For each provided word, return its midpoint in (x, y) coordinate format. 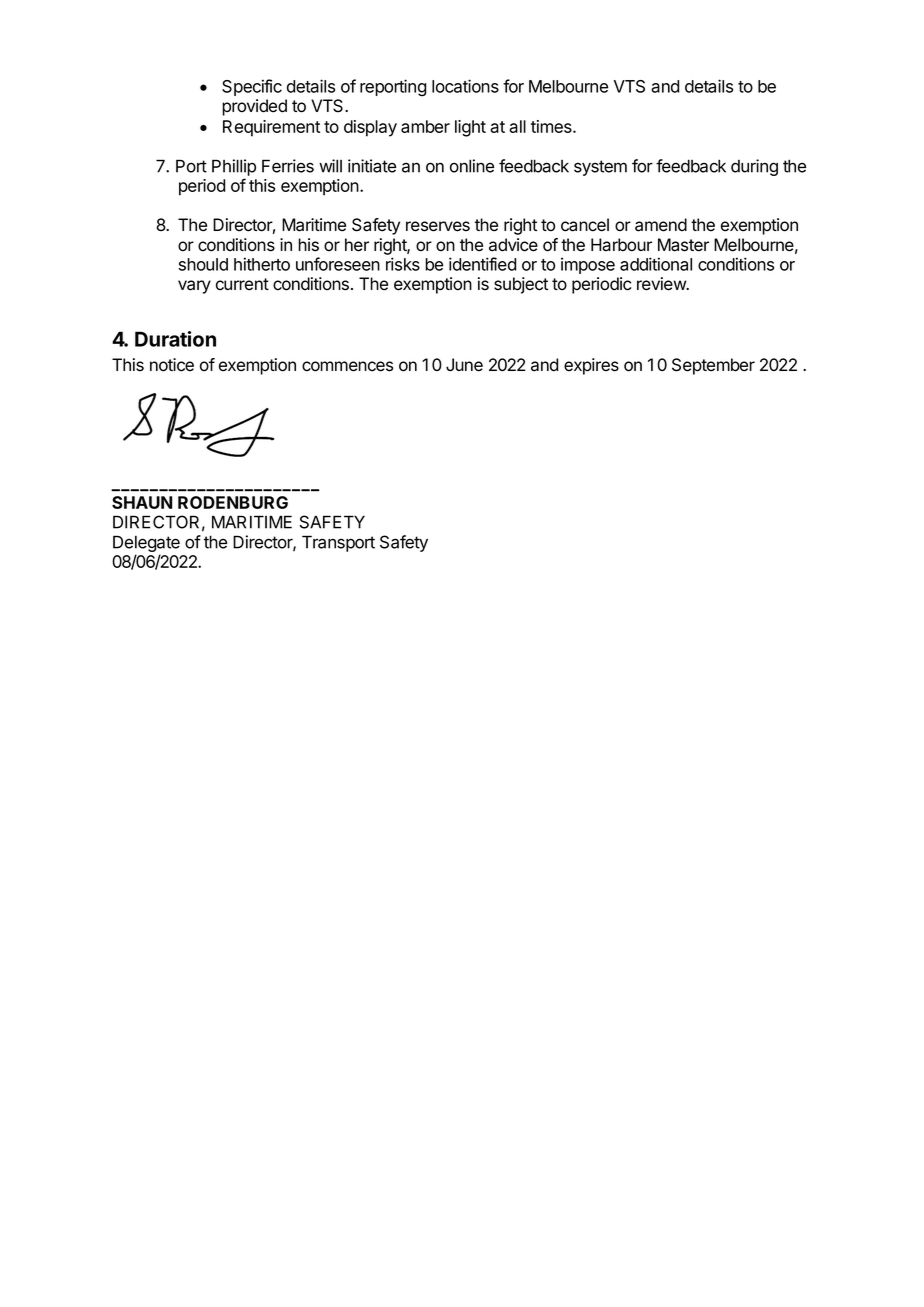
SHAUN (142, 502)
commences (347, 366)
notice (172, 365)
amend (661, 225)
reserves (438, 226)
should (203, 264)
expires (591, 366)
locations (465, 86)
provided (254, 107)
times (552, 126)
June (464, 365)
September (713, 366)
